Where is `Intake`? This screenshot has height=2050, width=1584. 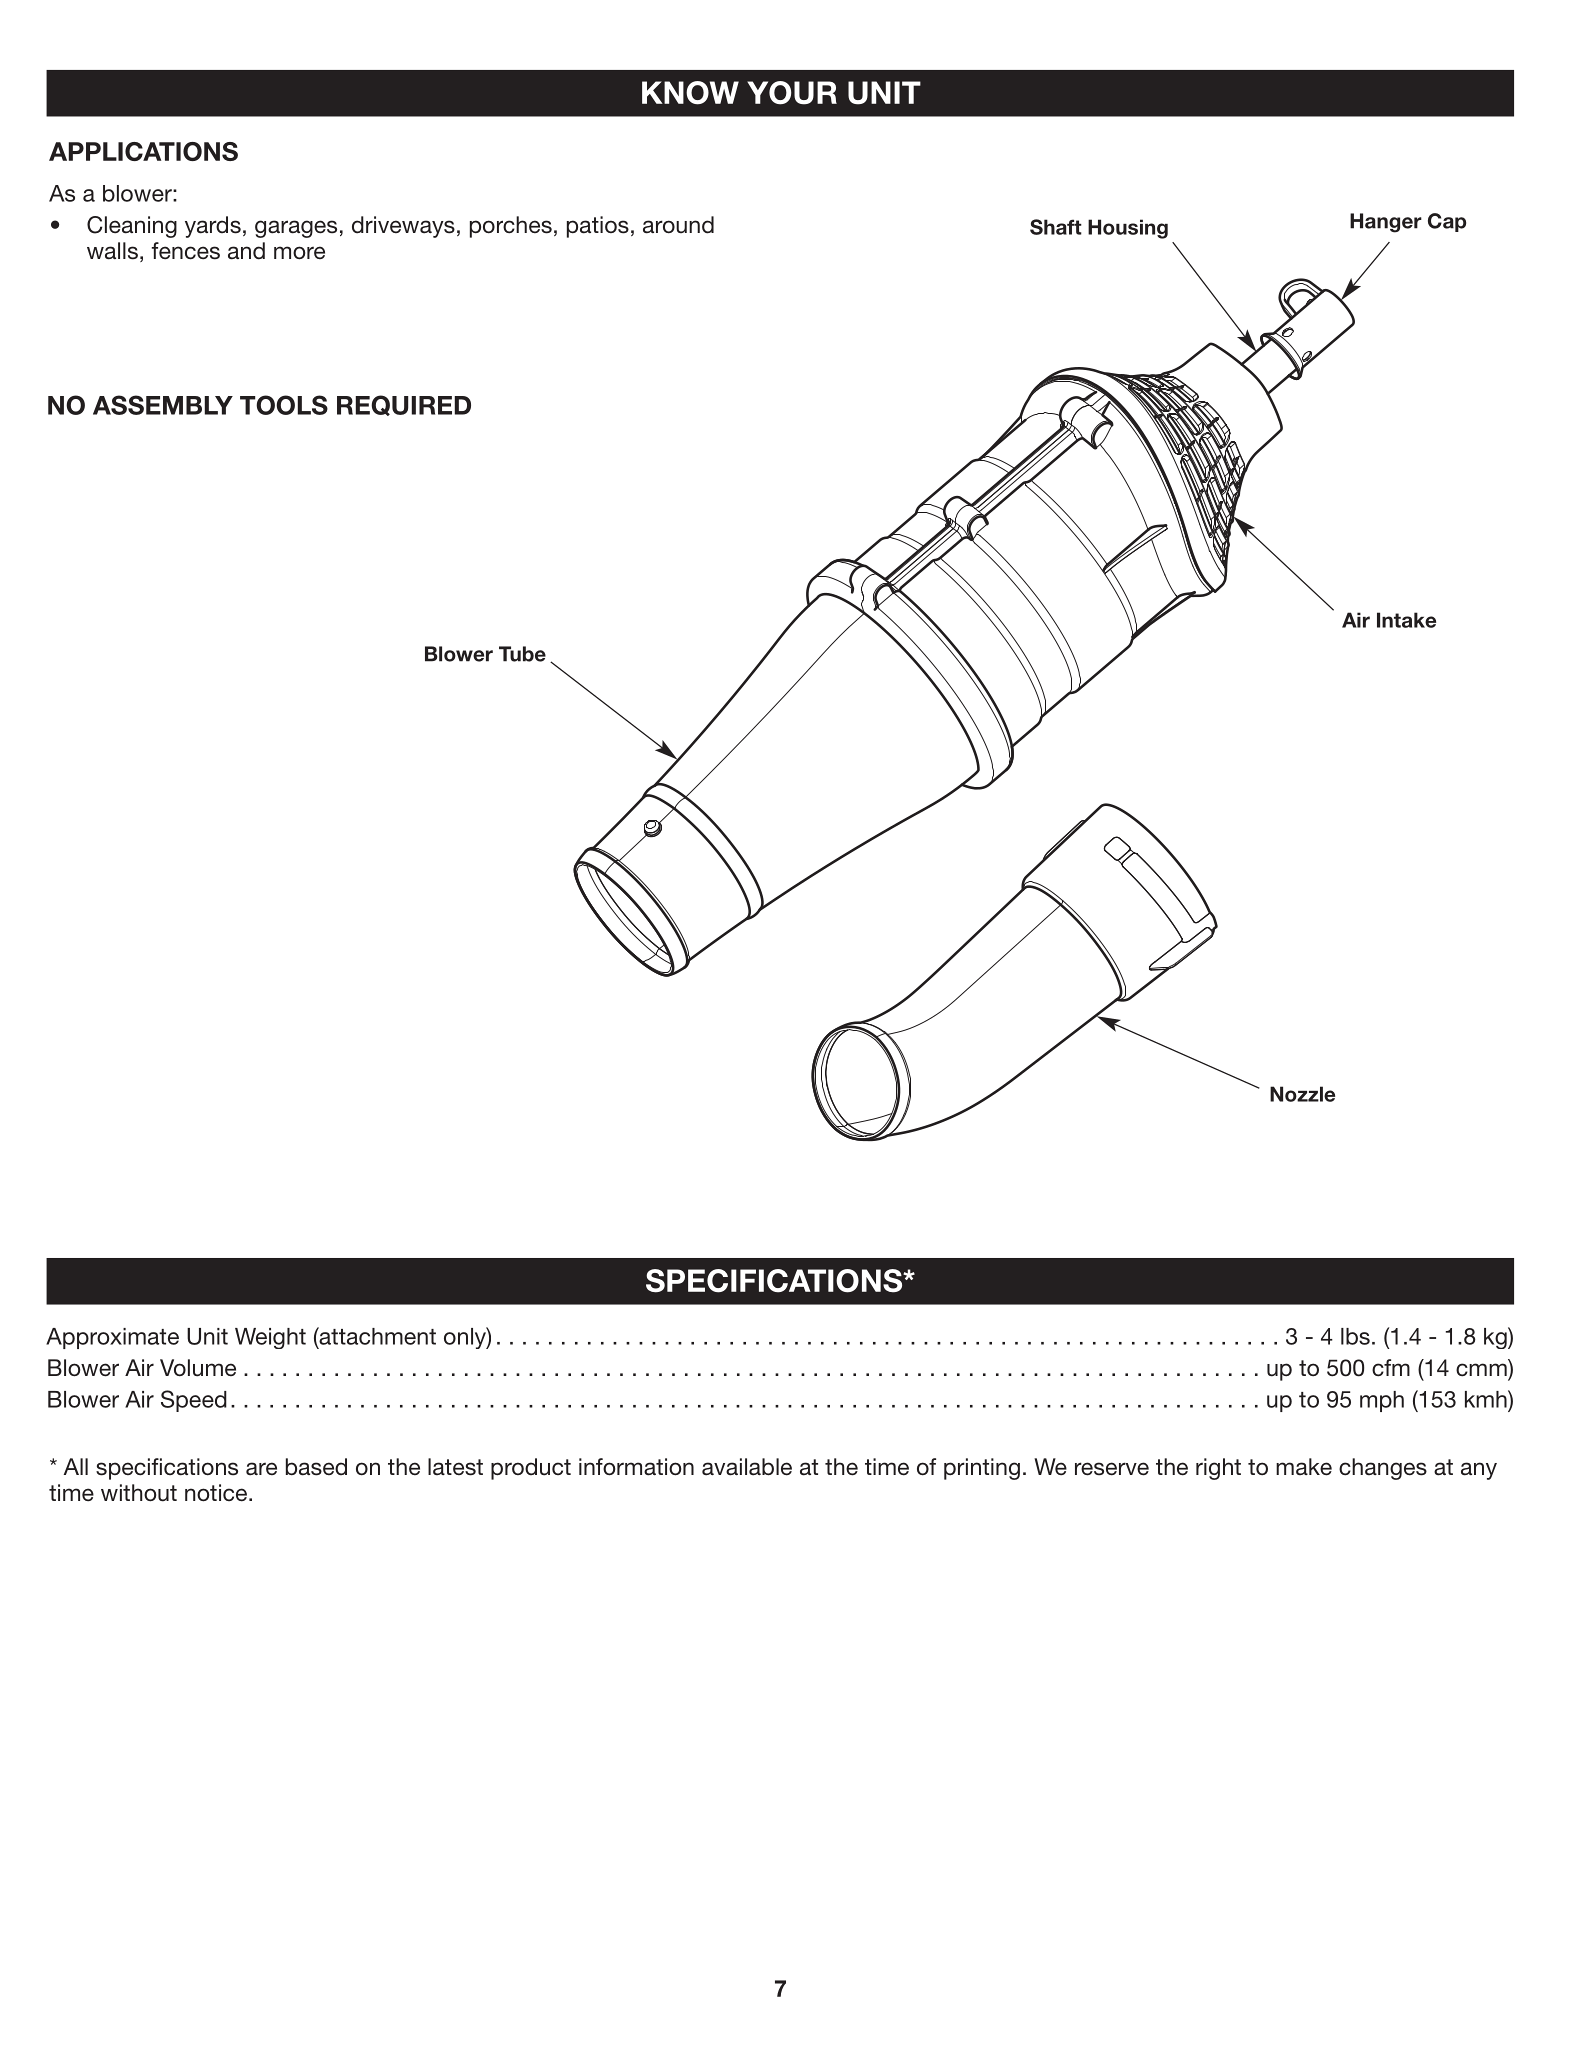 Intake is located at coordinates (1406, 620).
